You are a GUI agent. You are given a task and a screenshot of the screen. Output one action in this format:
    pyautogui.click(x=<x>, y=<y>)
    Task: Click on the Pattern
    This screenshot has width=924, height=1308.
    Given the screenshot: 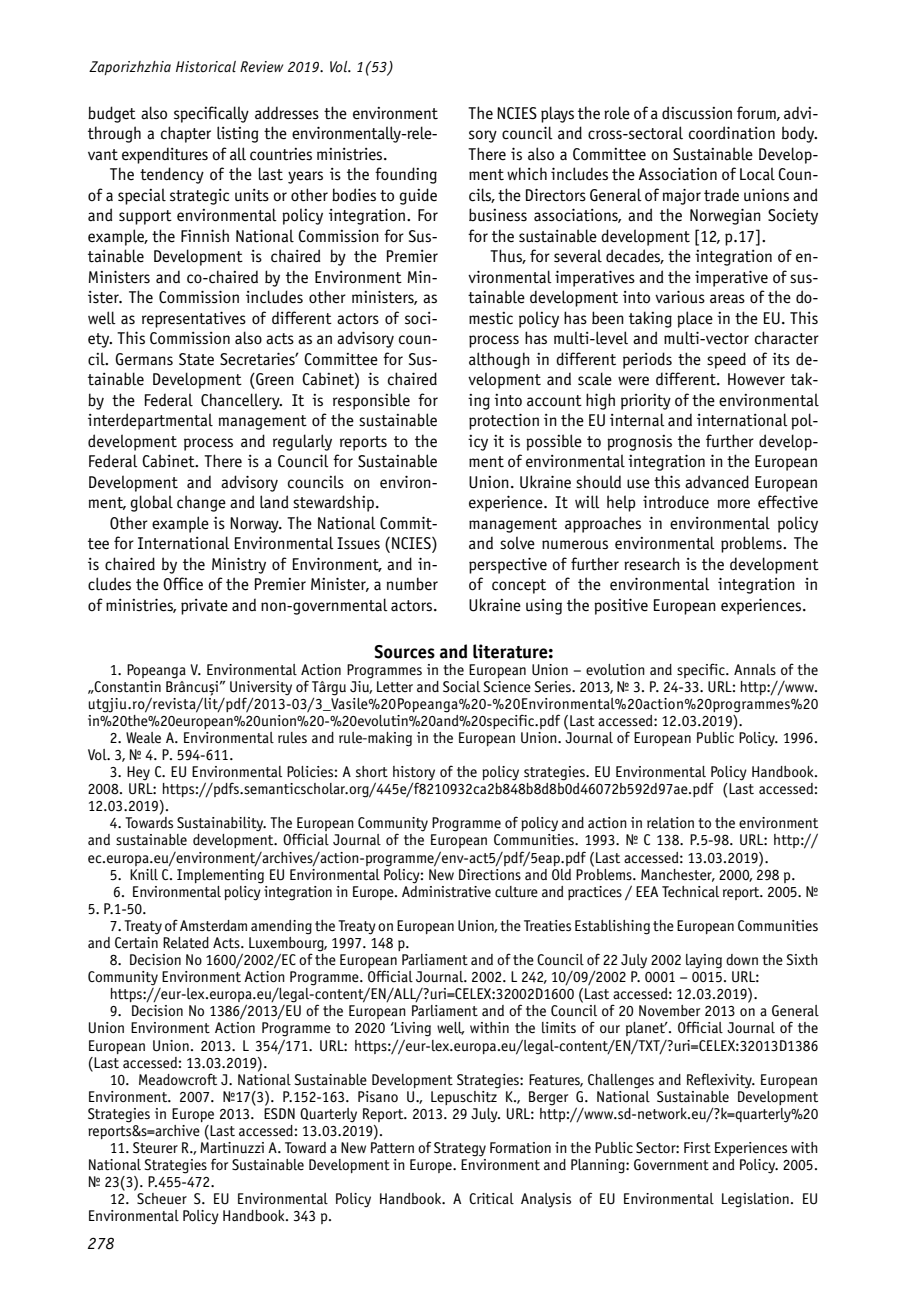 What is the action you would take?
    pyautogui.click(x=392, y=1148)
